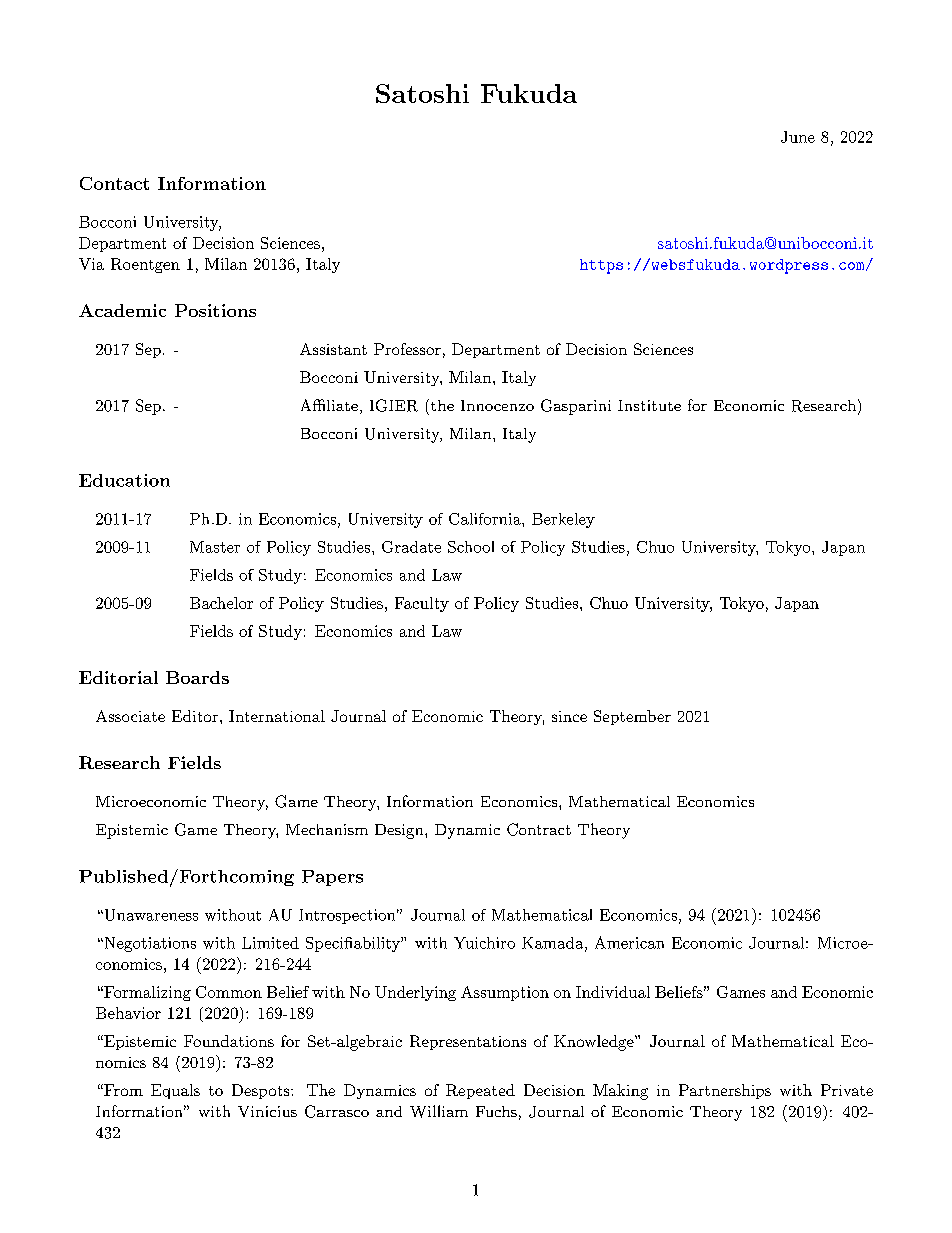  Describe the element at coordinates (130, 716) in the page. I see `Associate` at that location.
